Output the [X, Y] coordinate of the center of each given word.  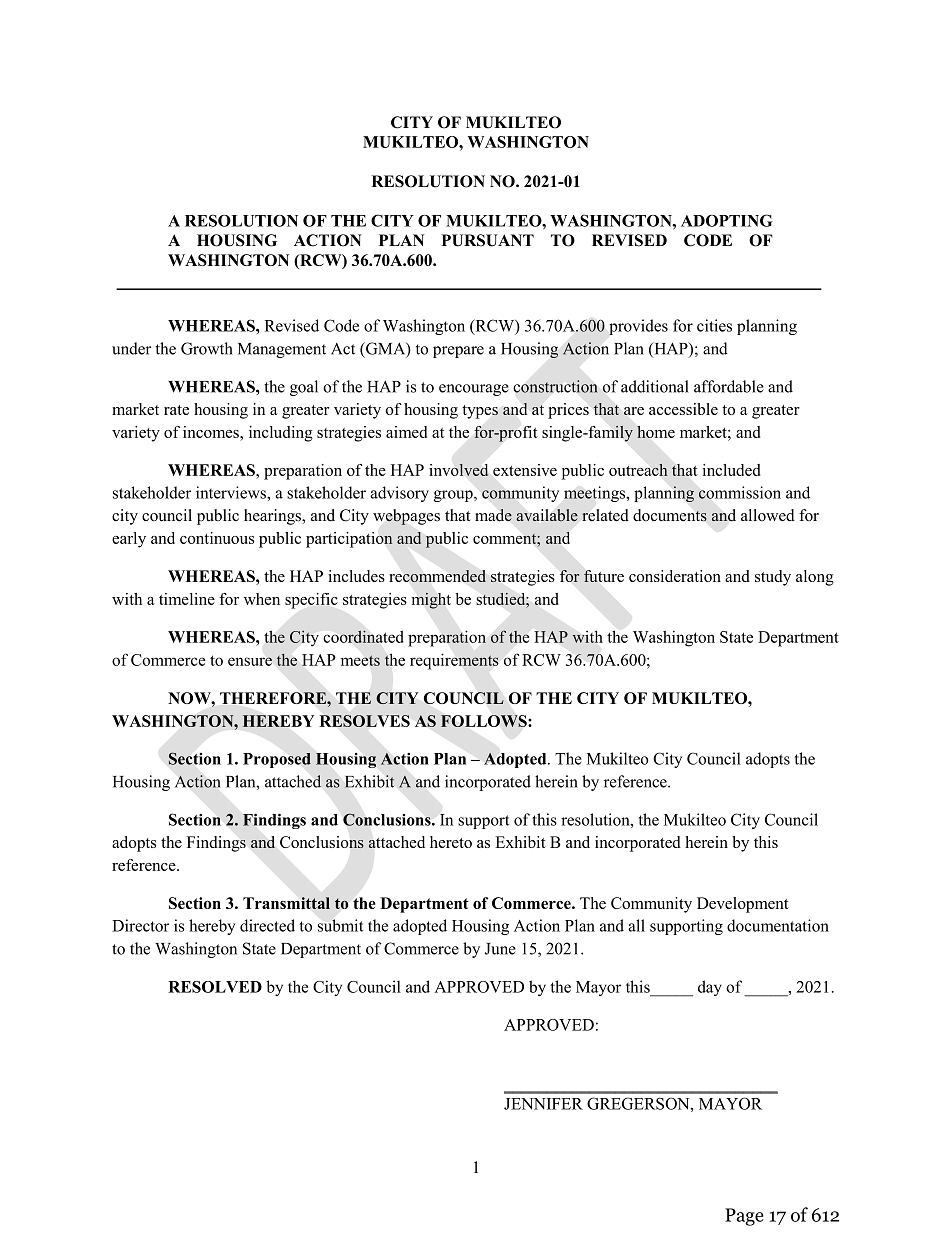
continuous [217, 538]
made [493, 515]
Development [743, 905]
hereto [451, 842]
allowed [768, 515]
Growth [207, 348]
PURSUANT [487, 240]
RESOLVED [215, 987]
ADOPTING [727, 220]
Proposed [277, 760]
